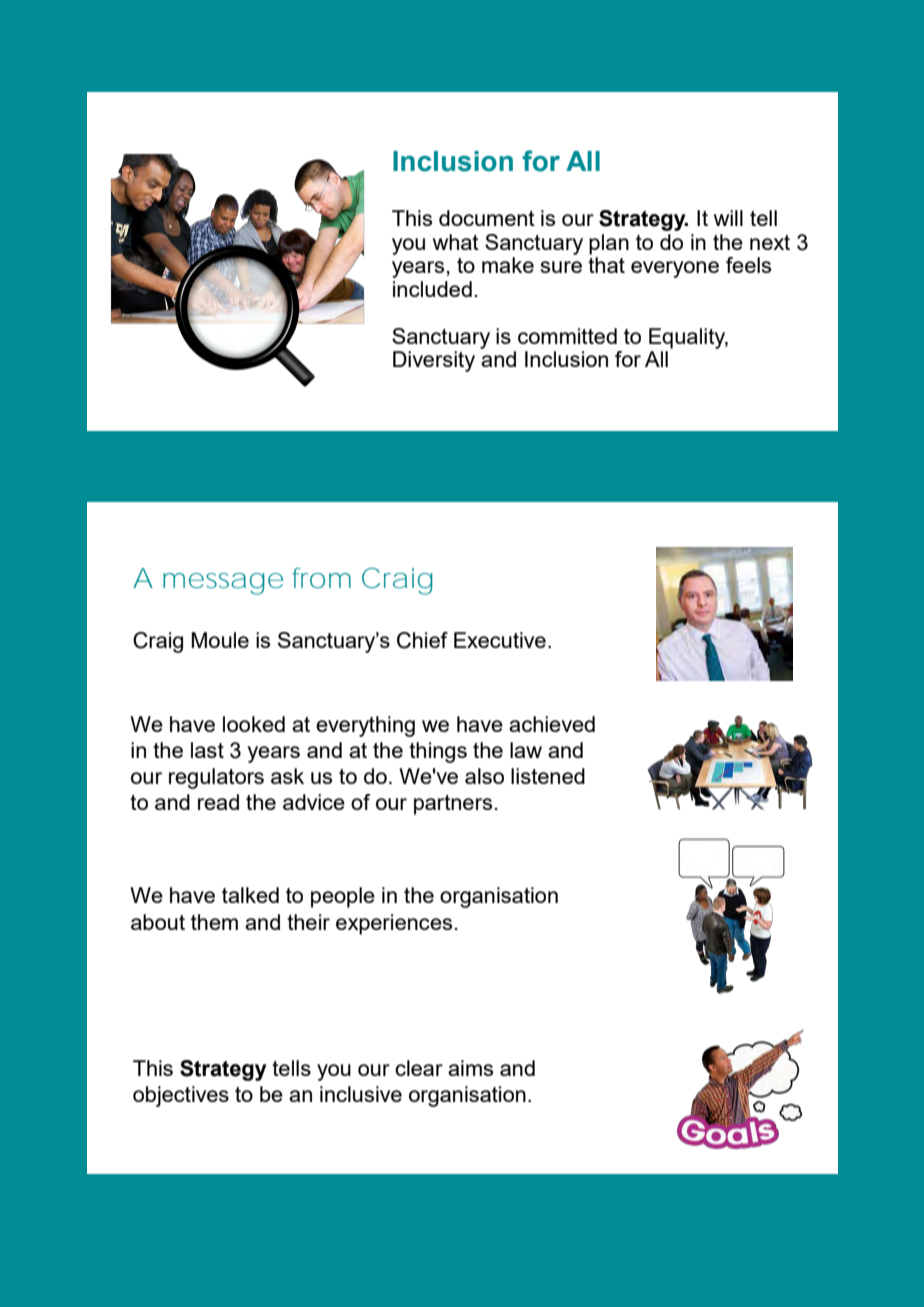 The image size is (924, 1307). Describe the element at coordinates (456, 242) in the screenshot. I see `what` at that location.
